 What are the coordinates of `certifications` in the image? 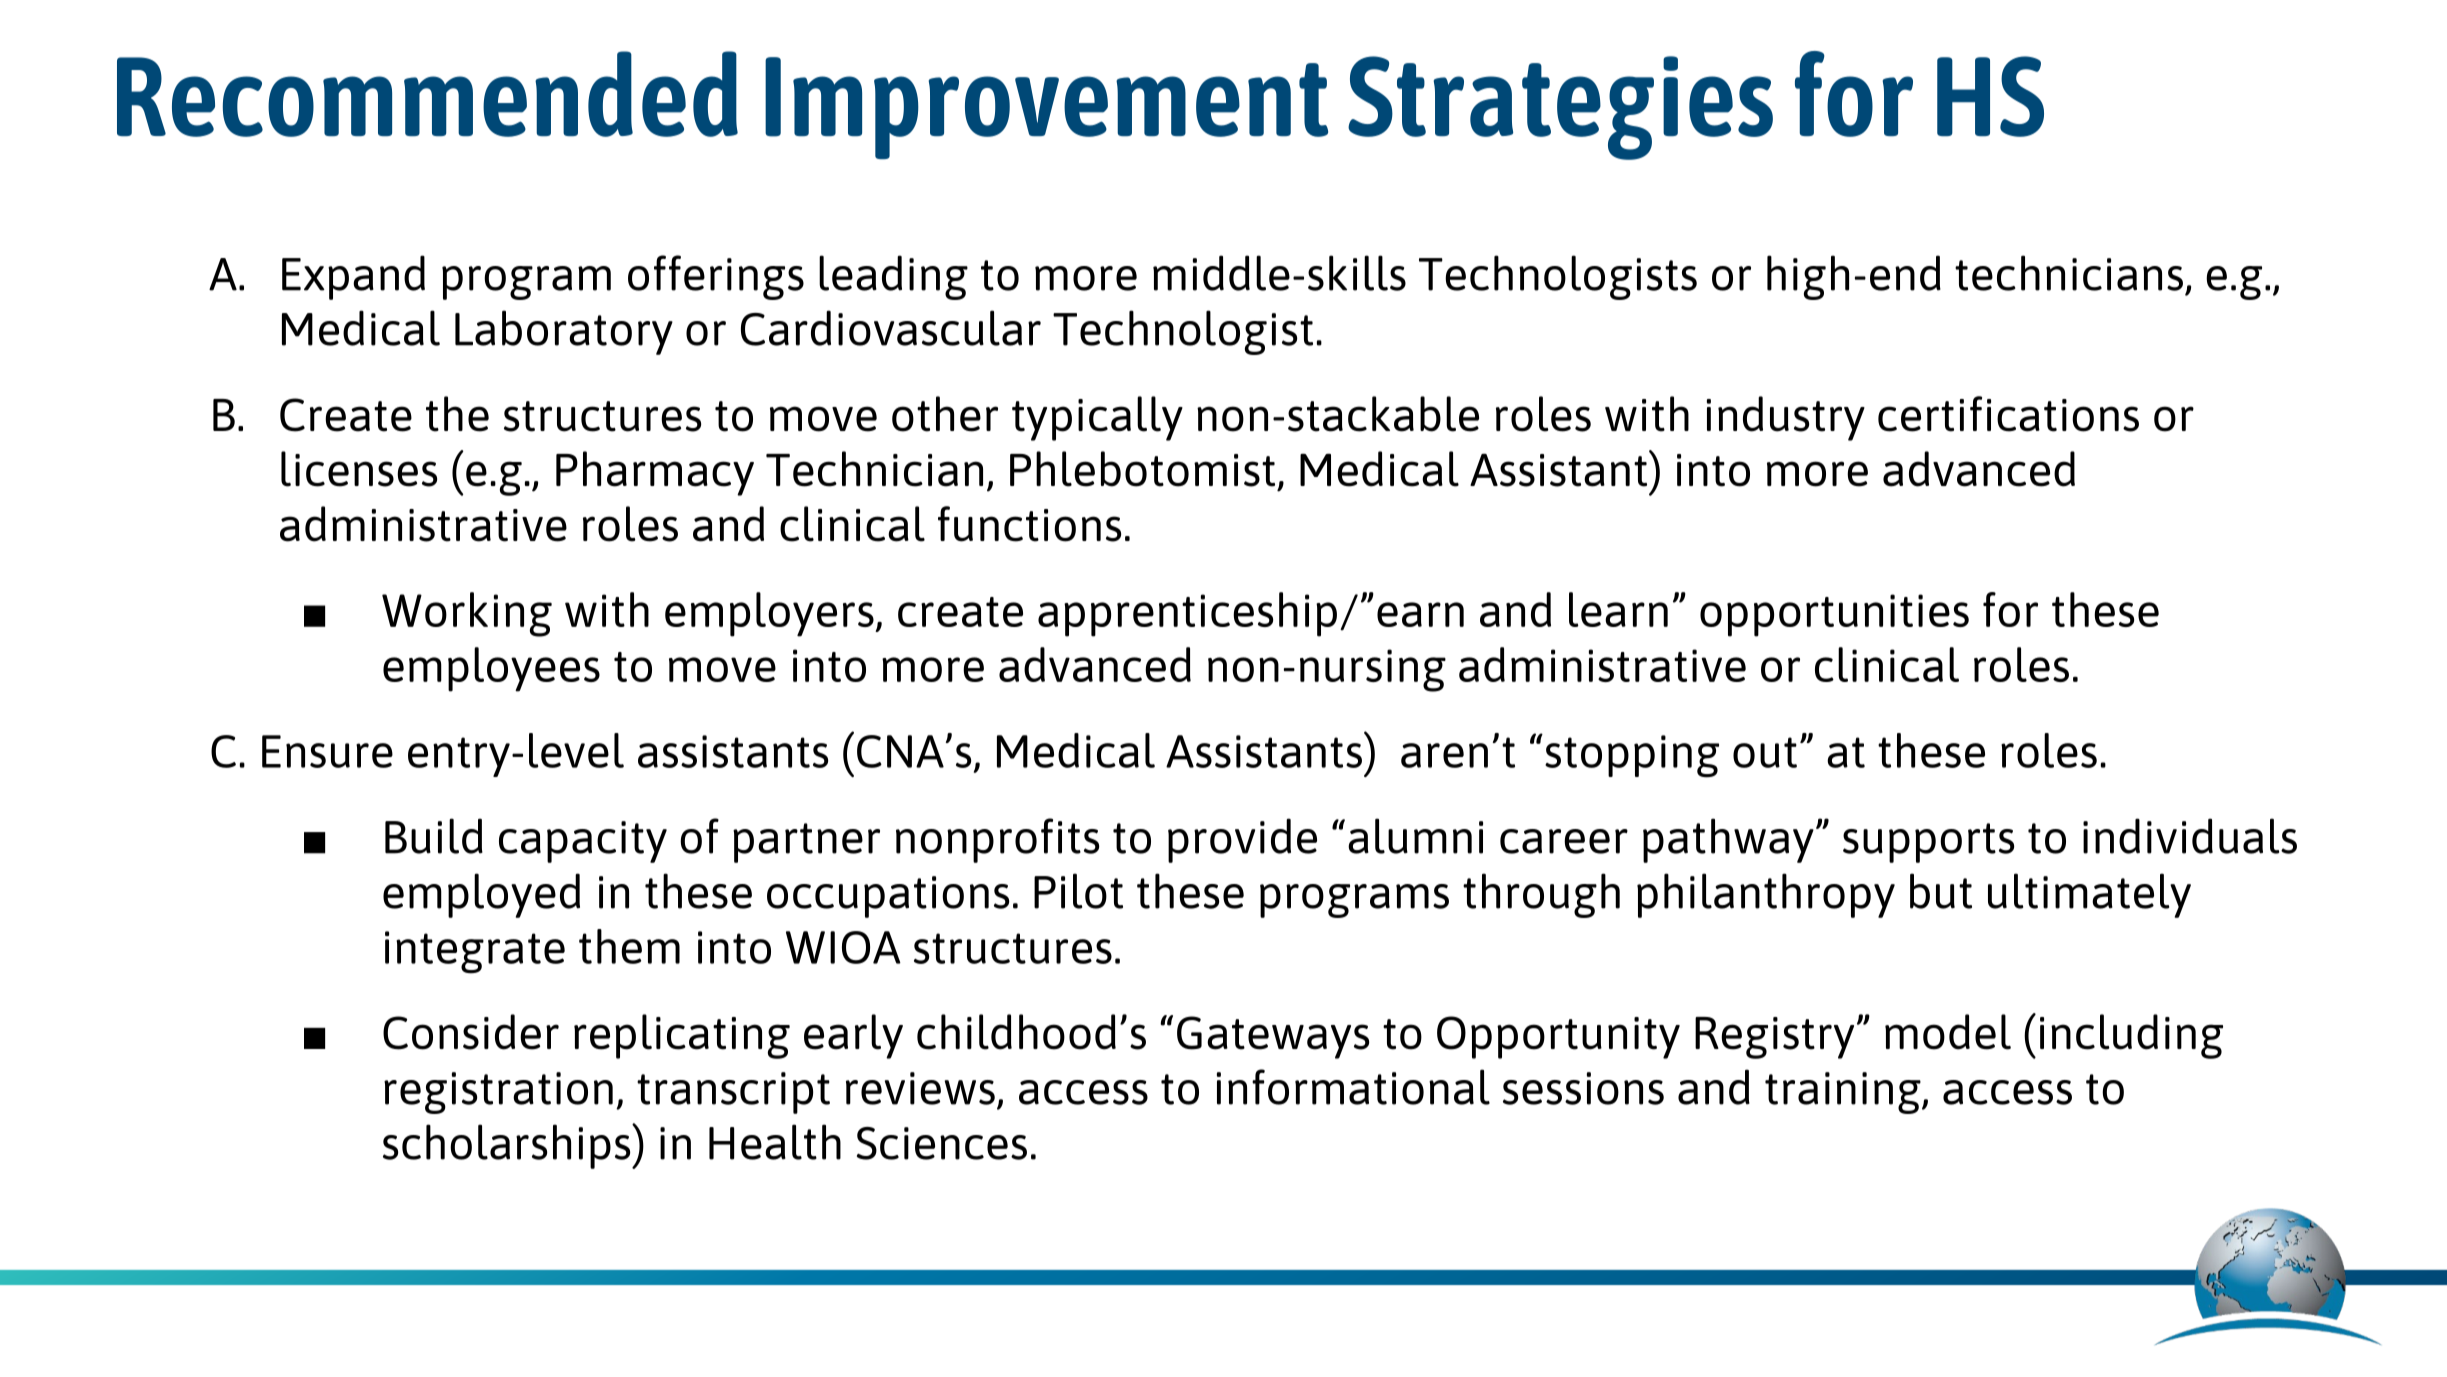 It's located at (2008, 414).
